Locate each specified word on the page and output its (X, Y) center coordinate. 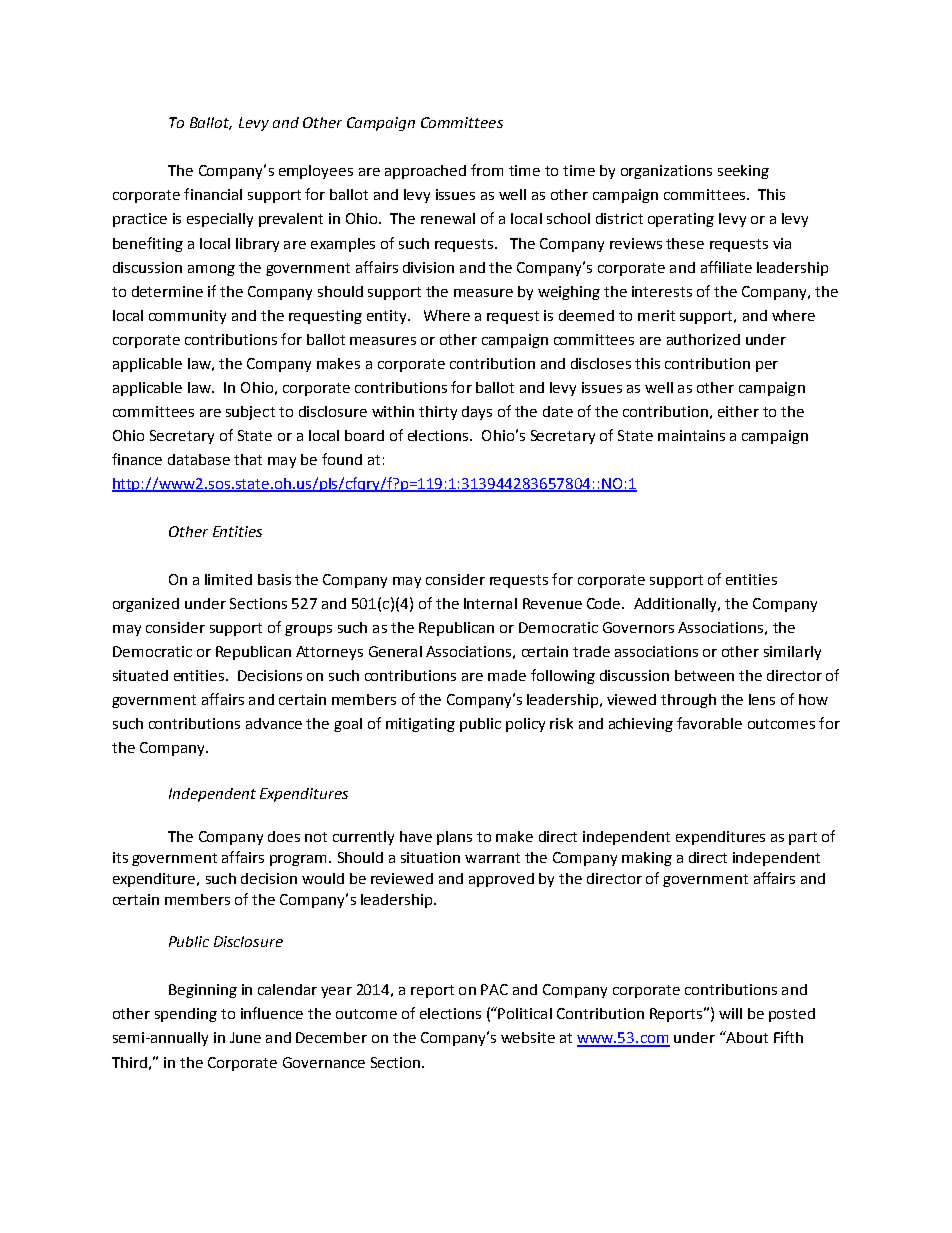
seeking (743, 172)
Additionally (676, 605)
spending (186, 1015)
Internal (490, 603)
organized (146, 605)
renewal (448, 218)
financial (213, 194)
